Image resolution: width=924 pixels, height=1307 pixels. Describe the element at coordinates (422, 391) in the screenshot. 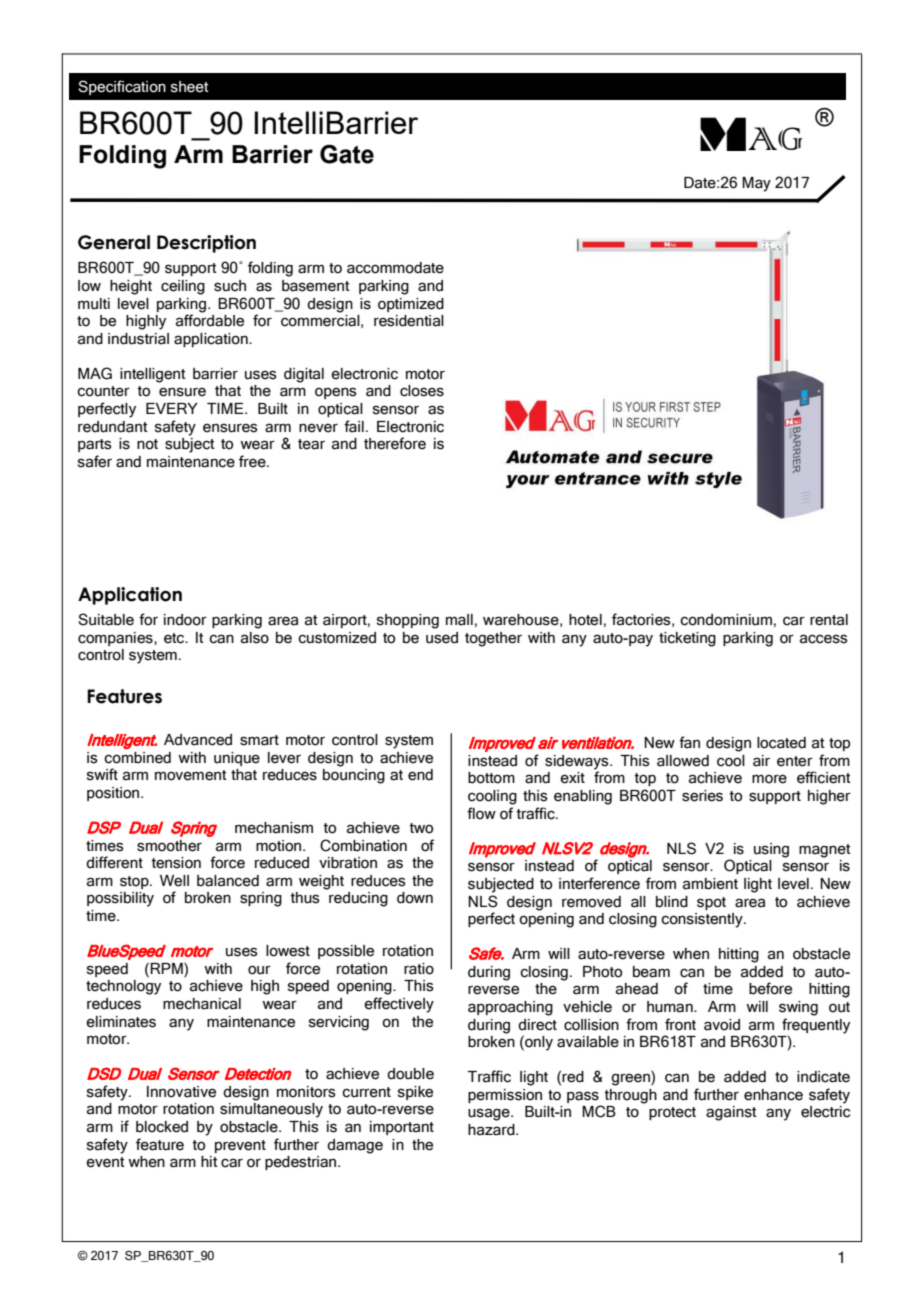

I see `closes` at that location.
